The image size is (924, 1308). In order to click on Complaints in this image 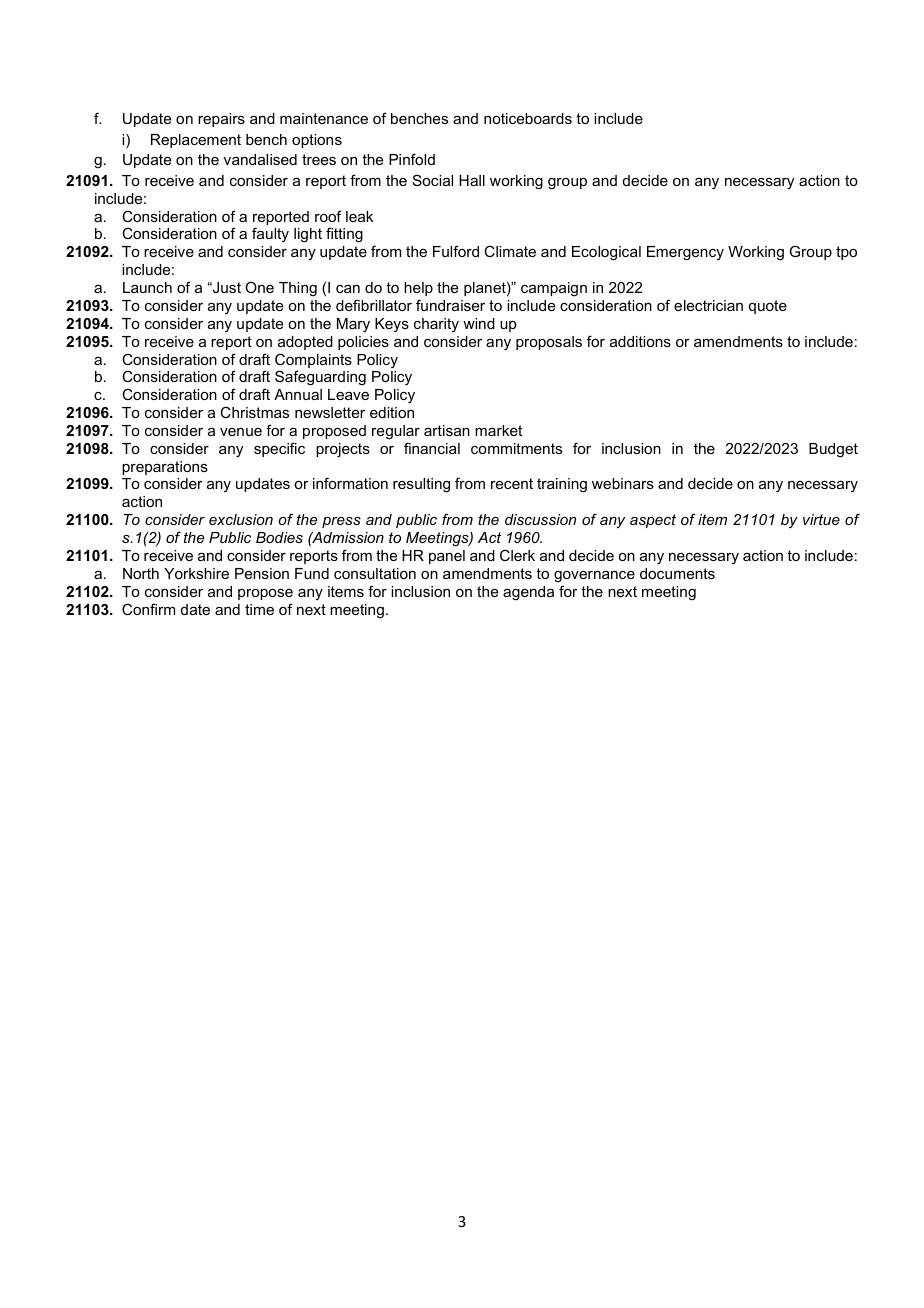, I will do `click(313, 362)`.
